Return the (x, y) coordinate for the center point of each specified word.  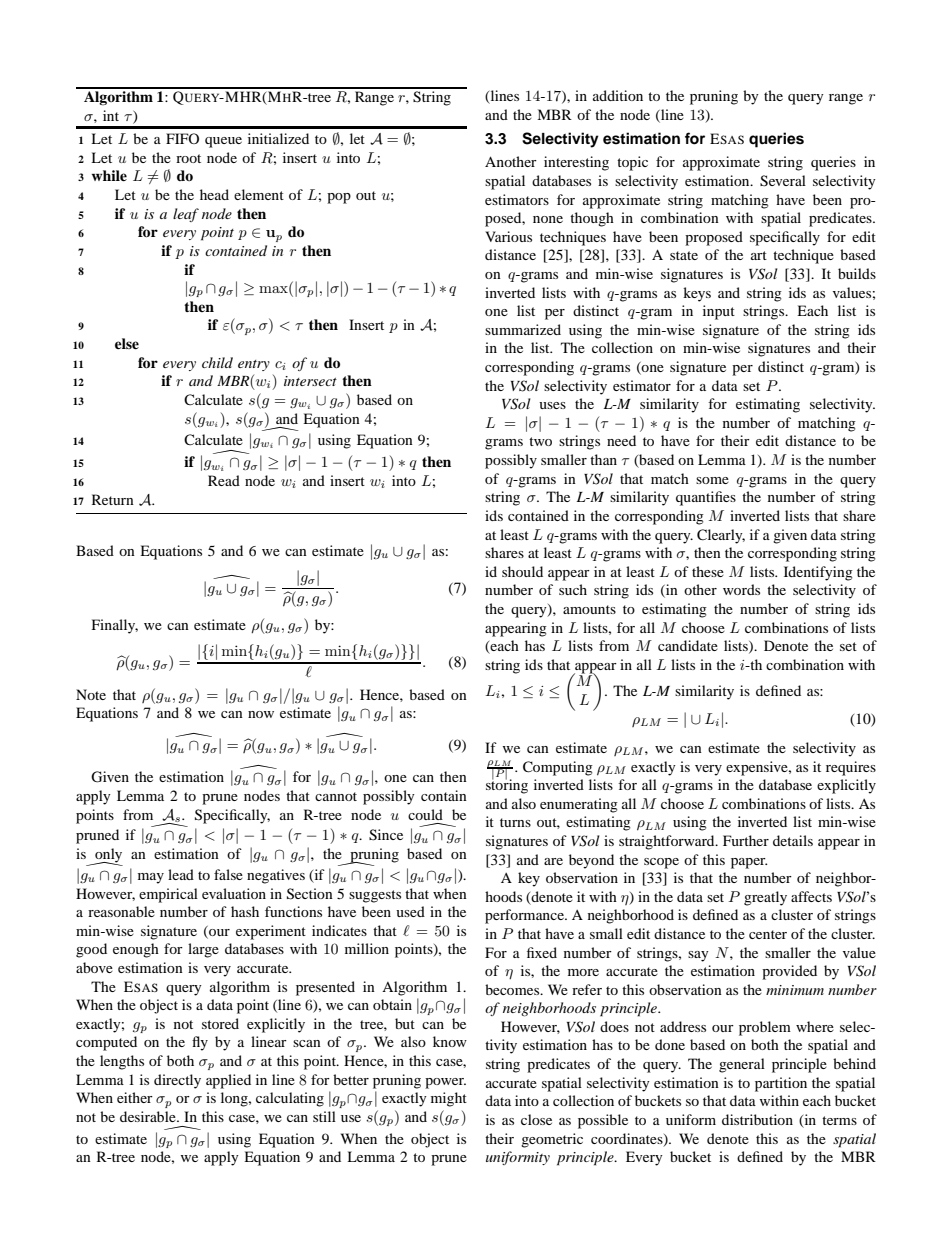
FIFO (182, 138)
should (522, 571)
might (449, 1099)
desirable (149, 1116)
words (741, 589)
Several (783, 181)
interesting (576, 163)
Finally (115, 626)
